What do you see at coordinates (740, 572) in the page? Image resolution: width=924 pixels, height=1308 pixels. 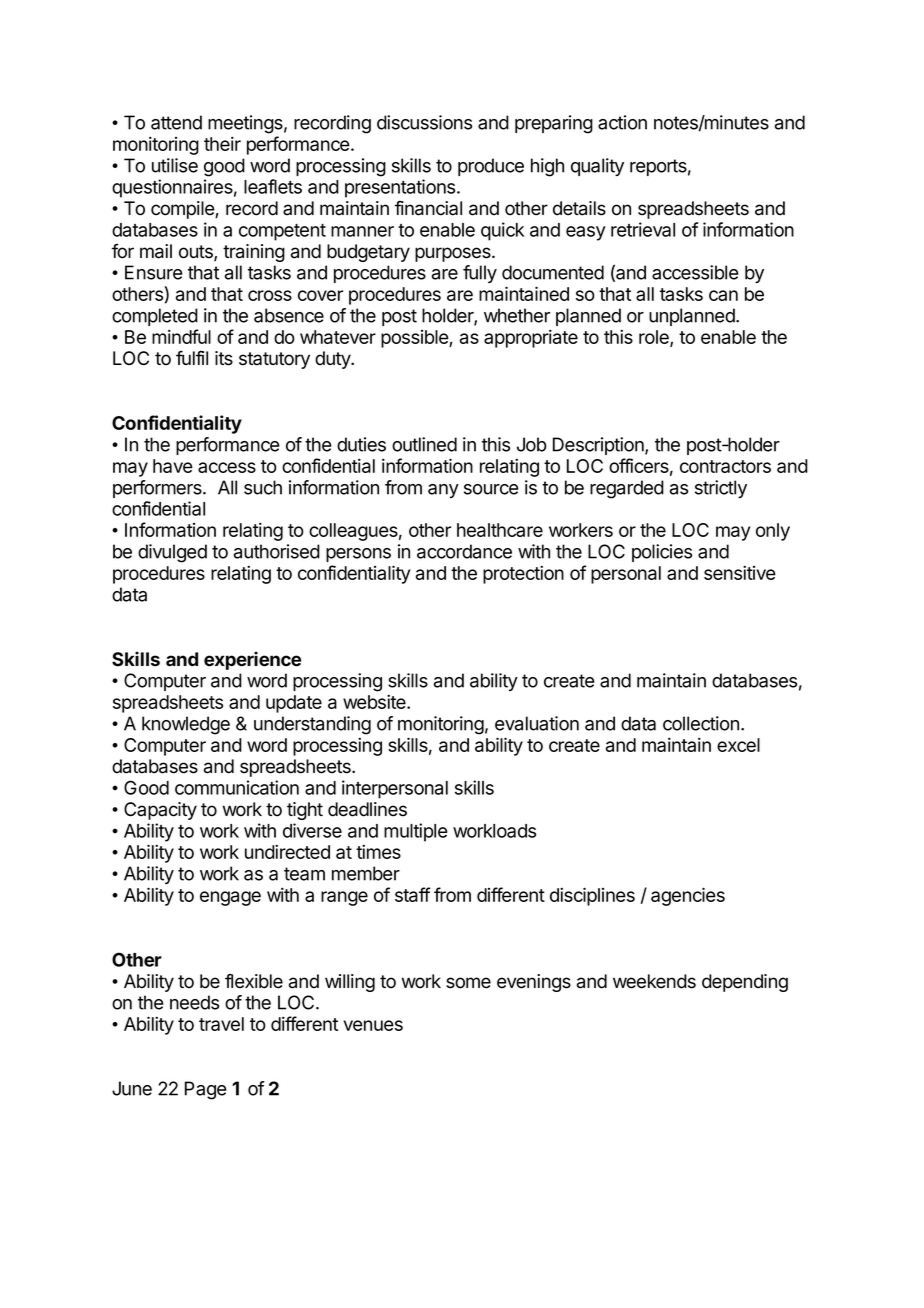 I see `sensitive` at bounding box center [740, 572].
